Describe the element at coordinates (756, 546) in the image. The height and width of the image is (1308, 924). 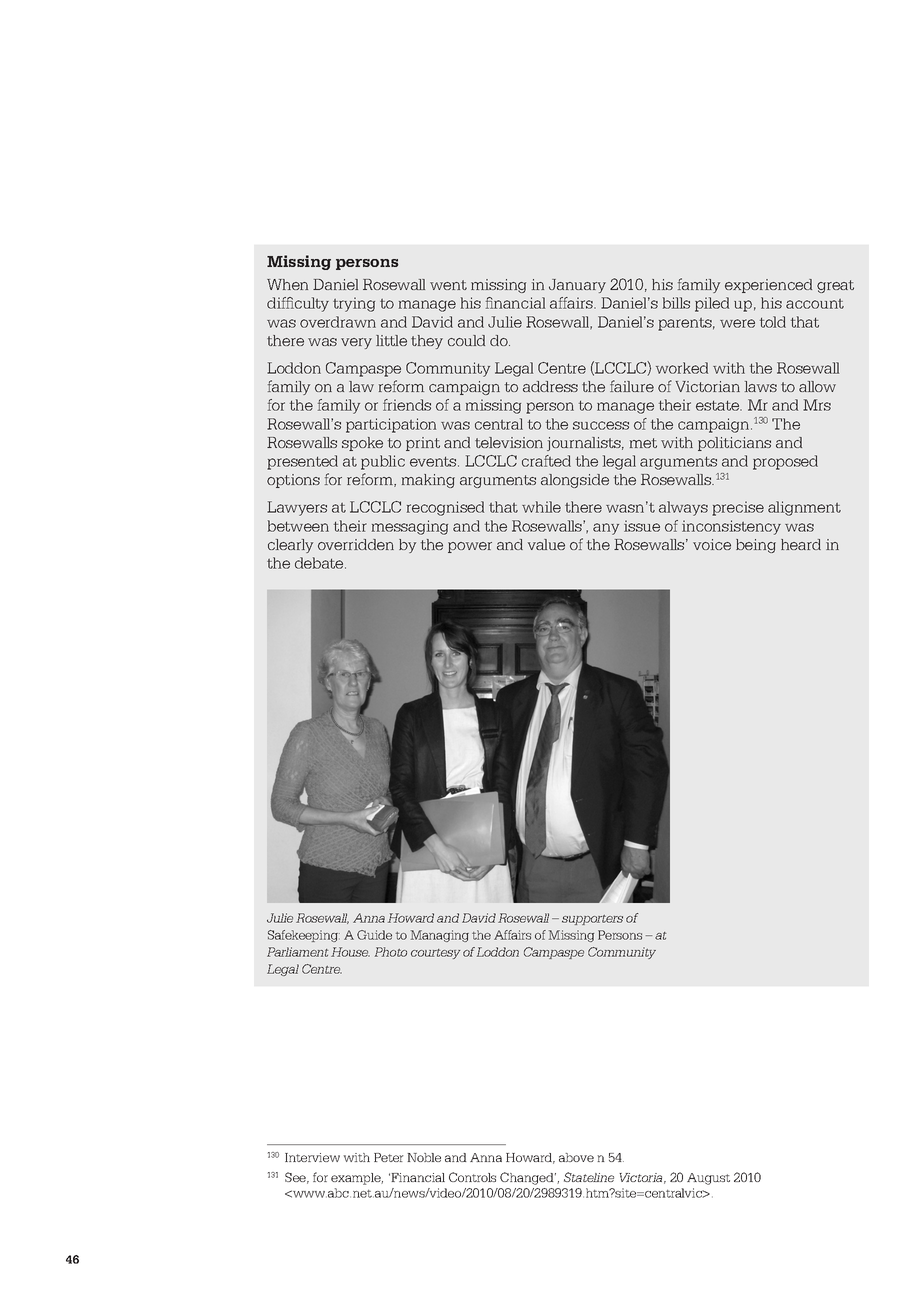
I see `being` at that location.
